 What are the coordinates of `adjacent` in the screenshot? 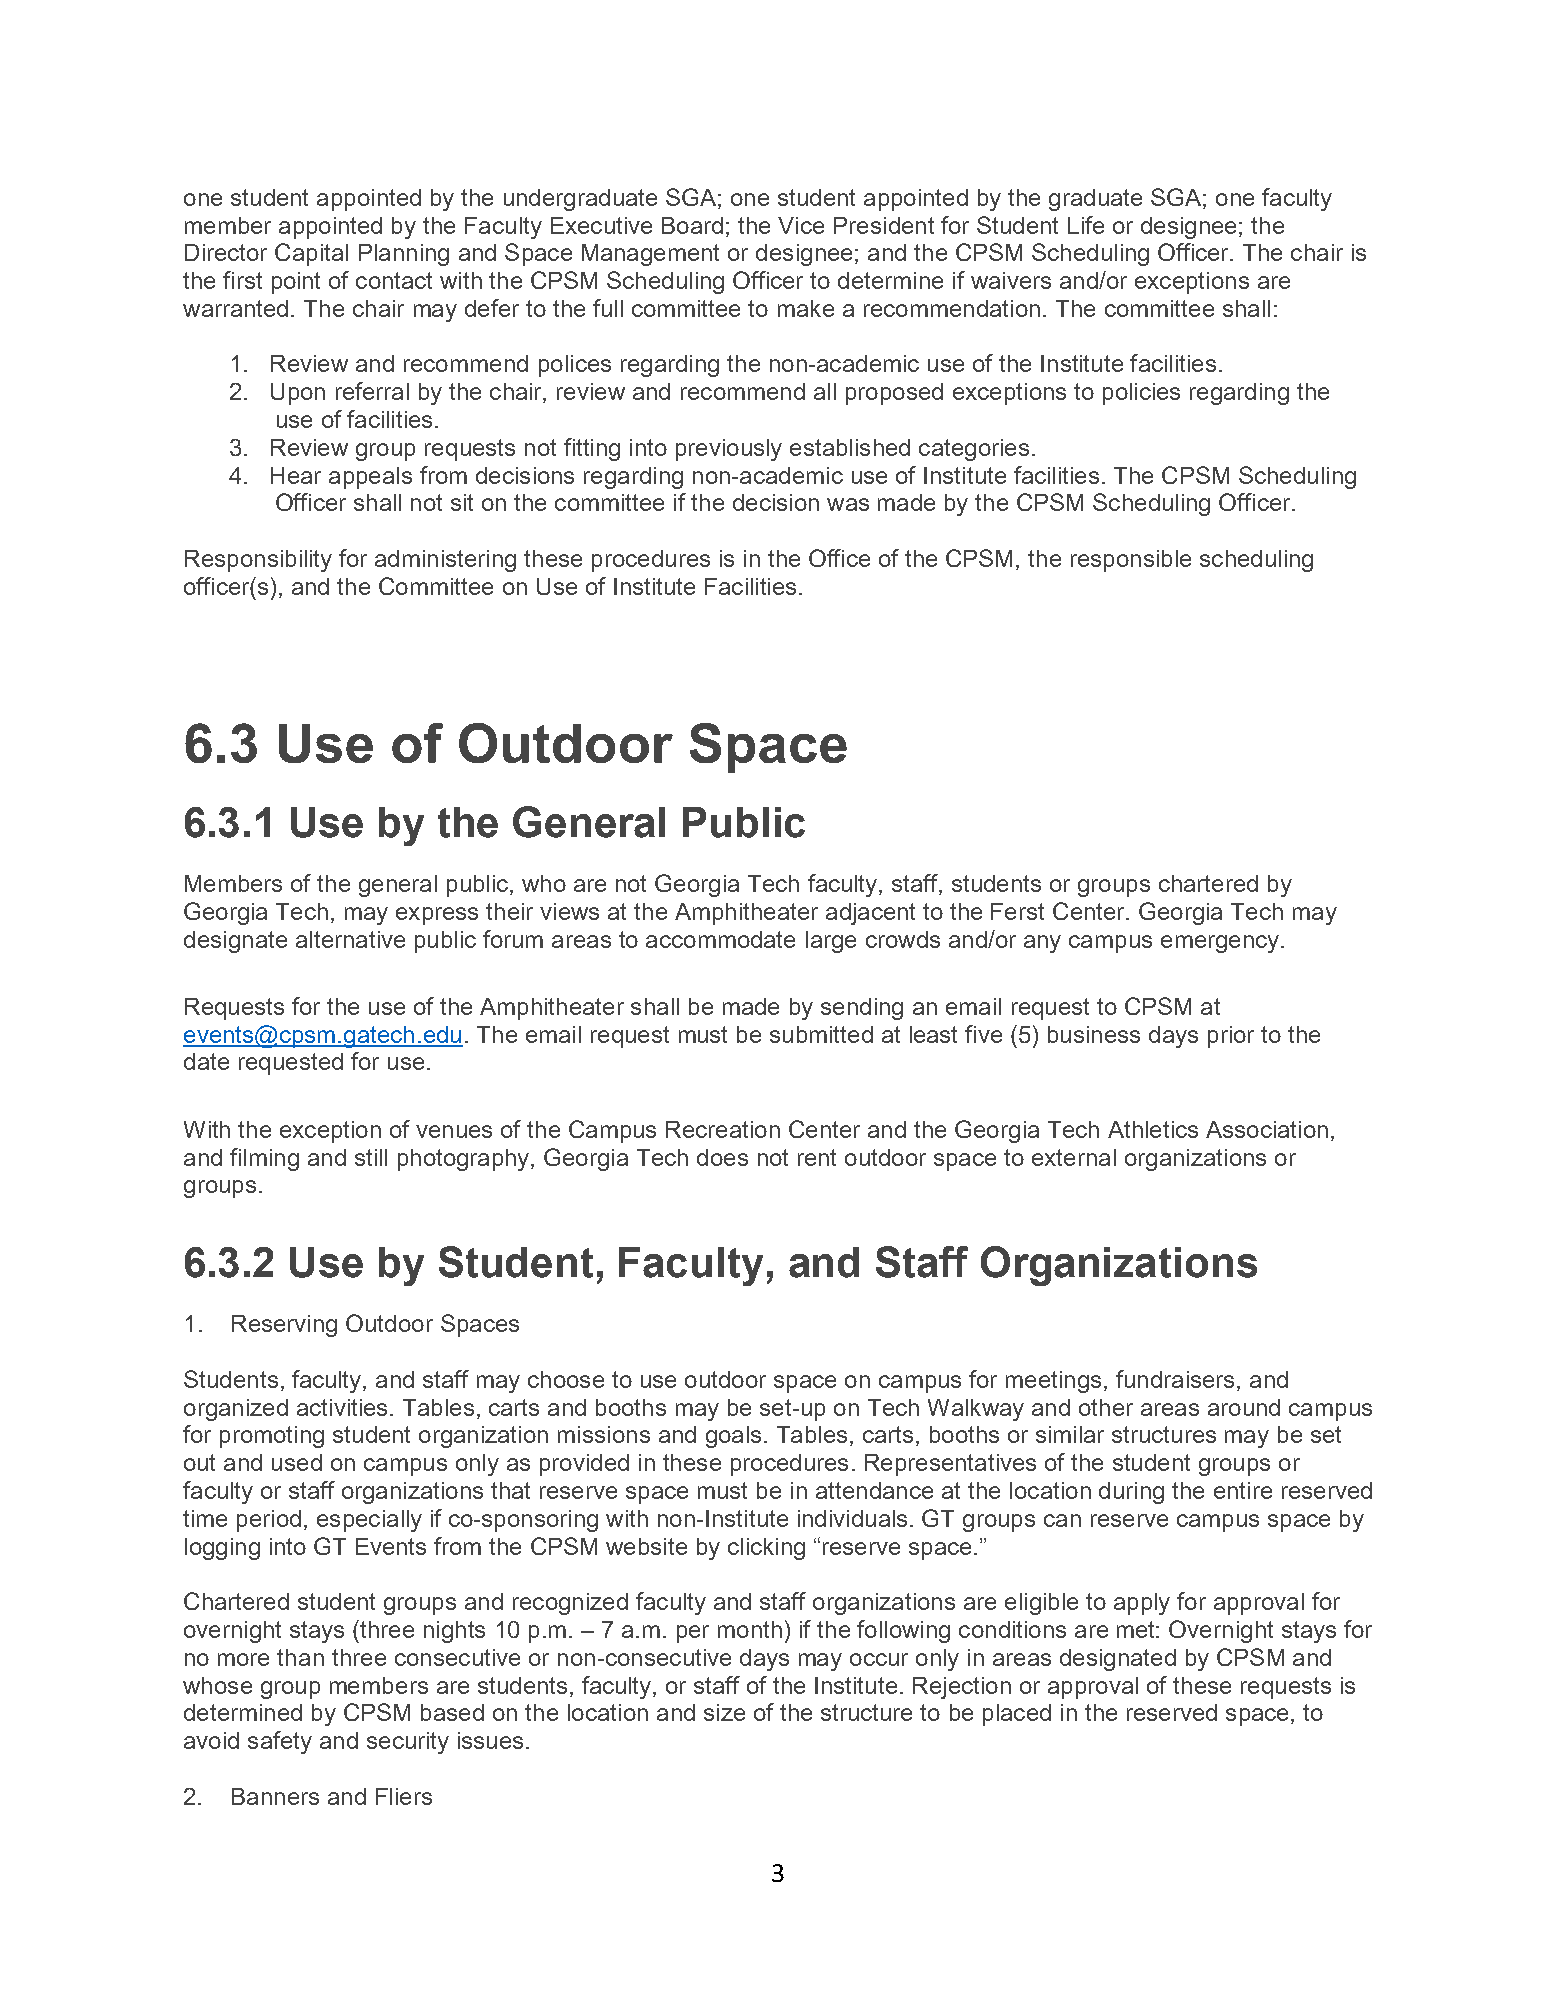 It's located at (870, 914).
